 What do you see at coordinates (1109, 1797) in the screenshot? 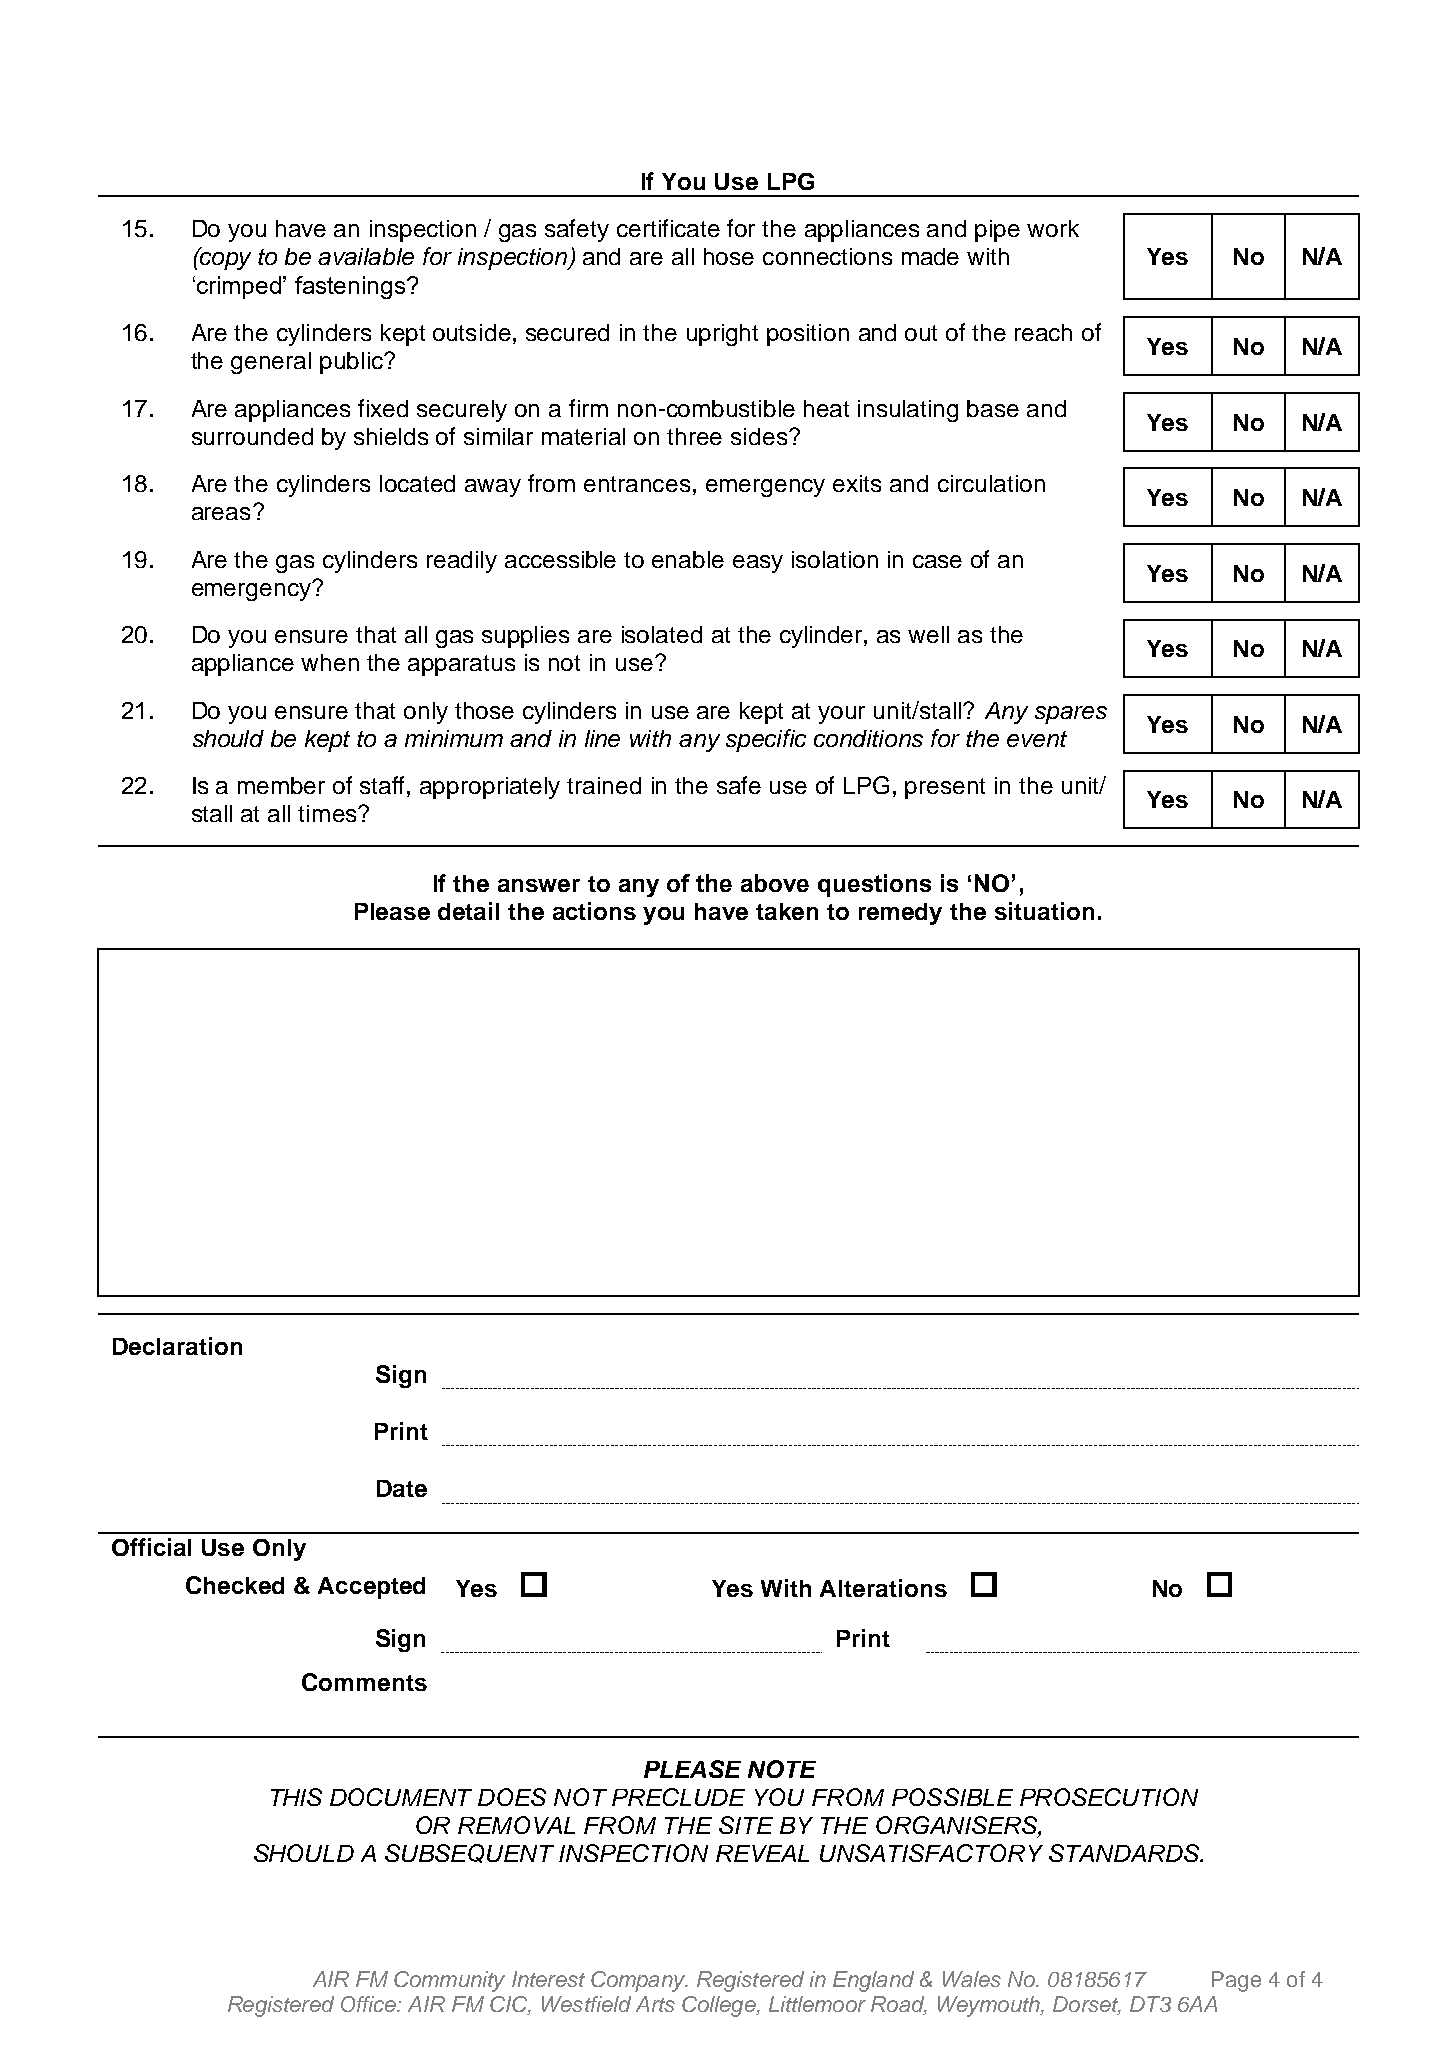
I see `PROSECUTION` at bounding box center [1109, 1797].
